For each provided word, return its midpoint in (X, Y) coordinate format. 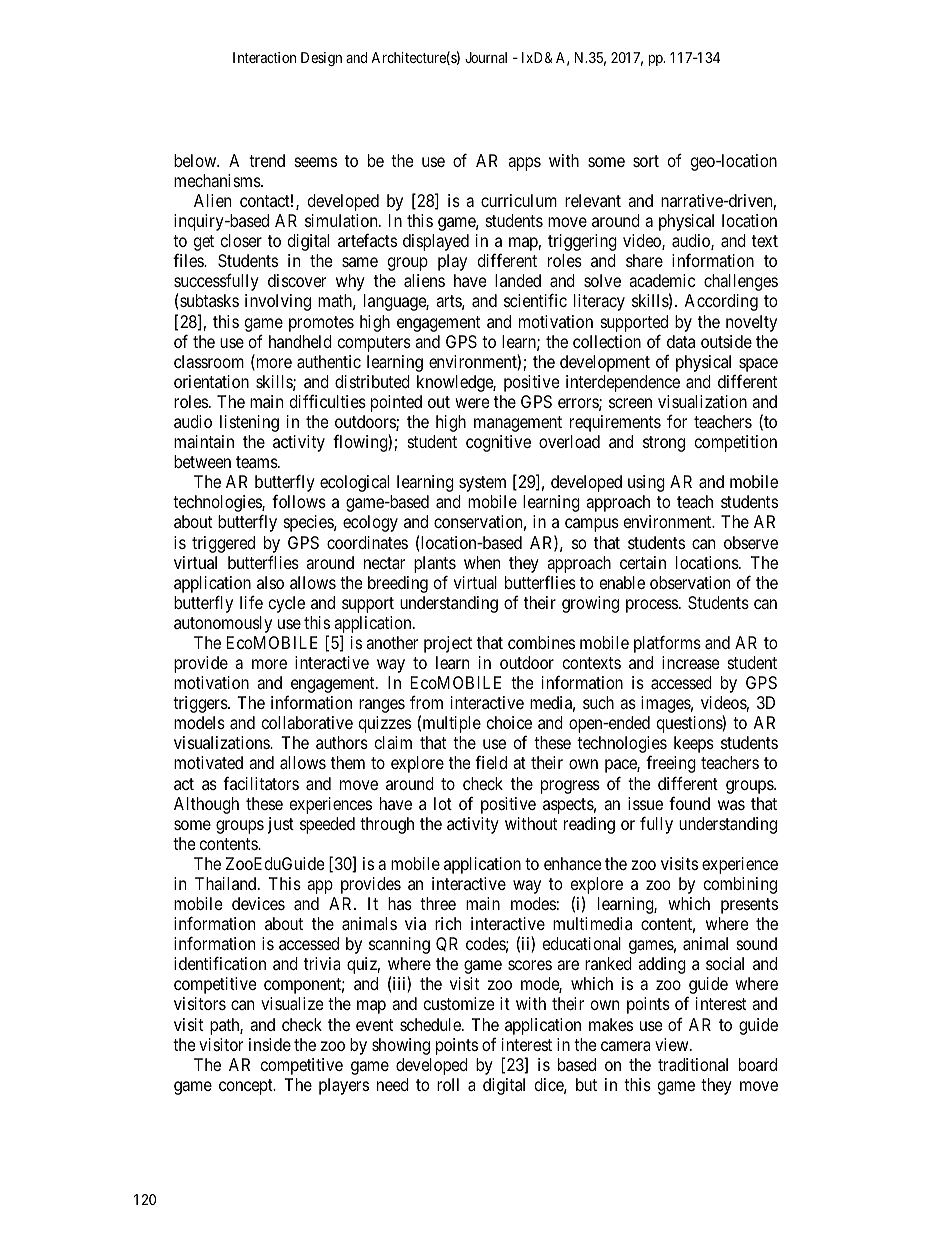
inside (270, 1044)
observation (690, 582)
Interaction (264, 57)
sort (646, 161)
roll (448, 1084)
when (482, 562)
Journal (486, 57)
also (270, 582)
